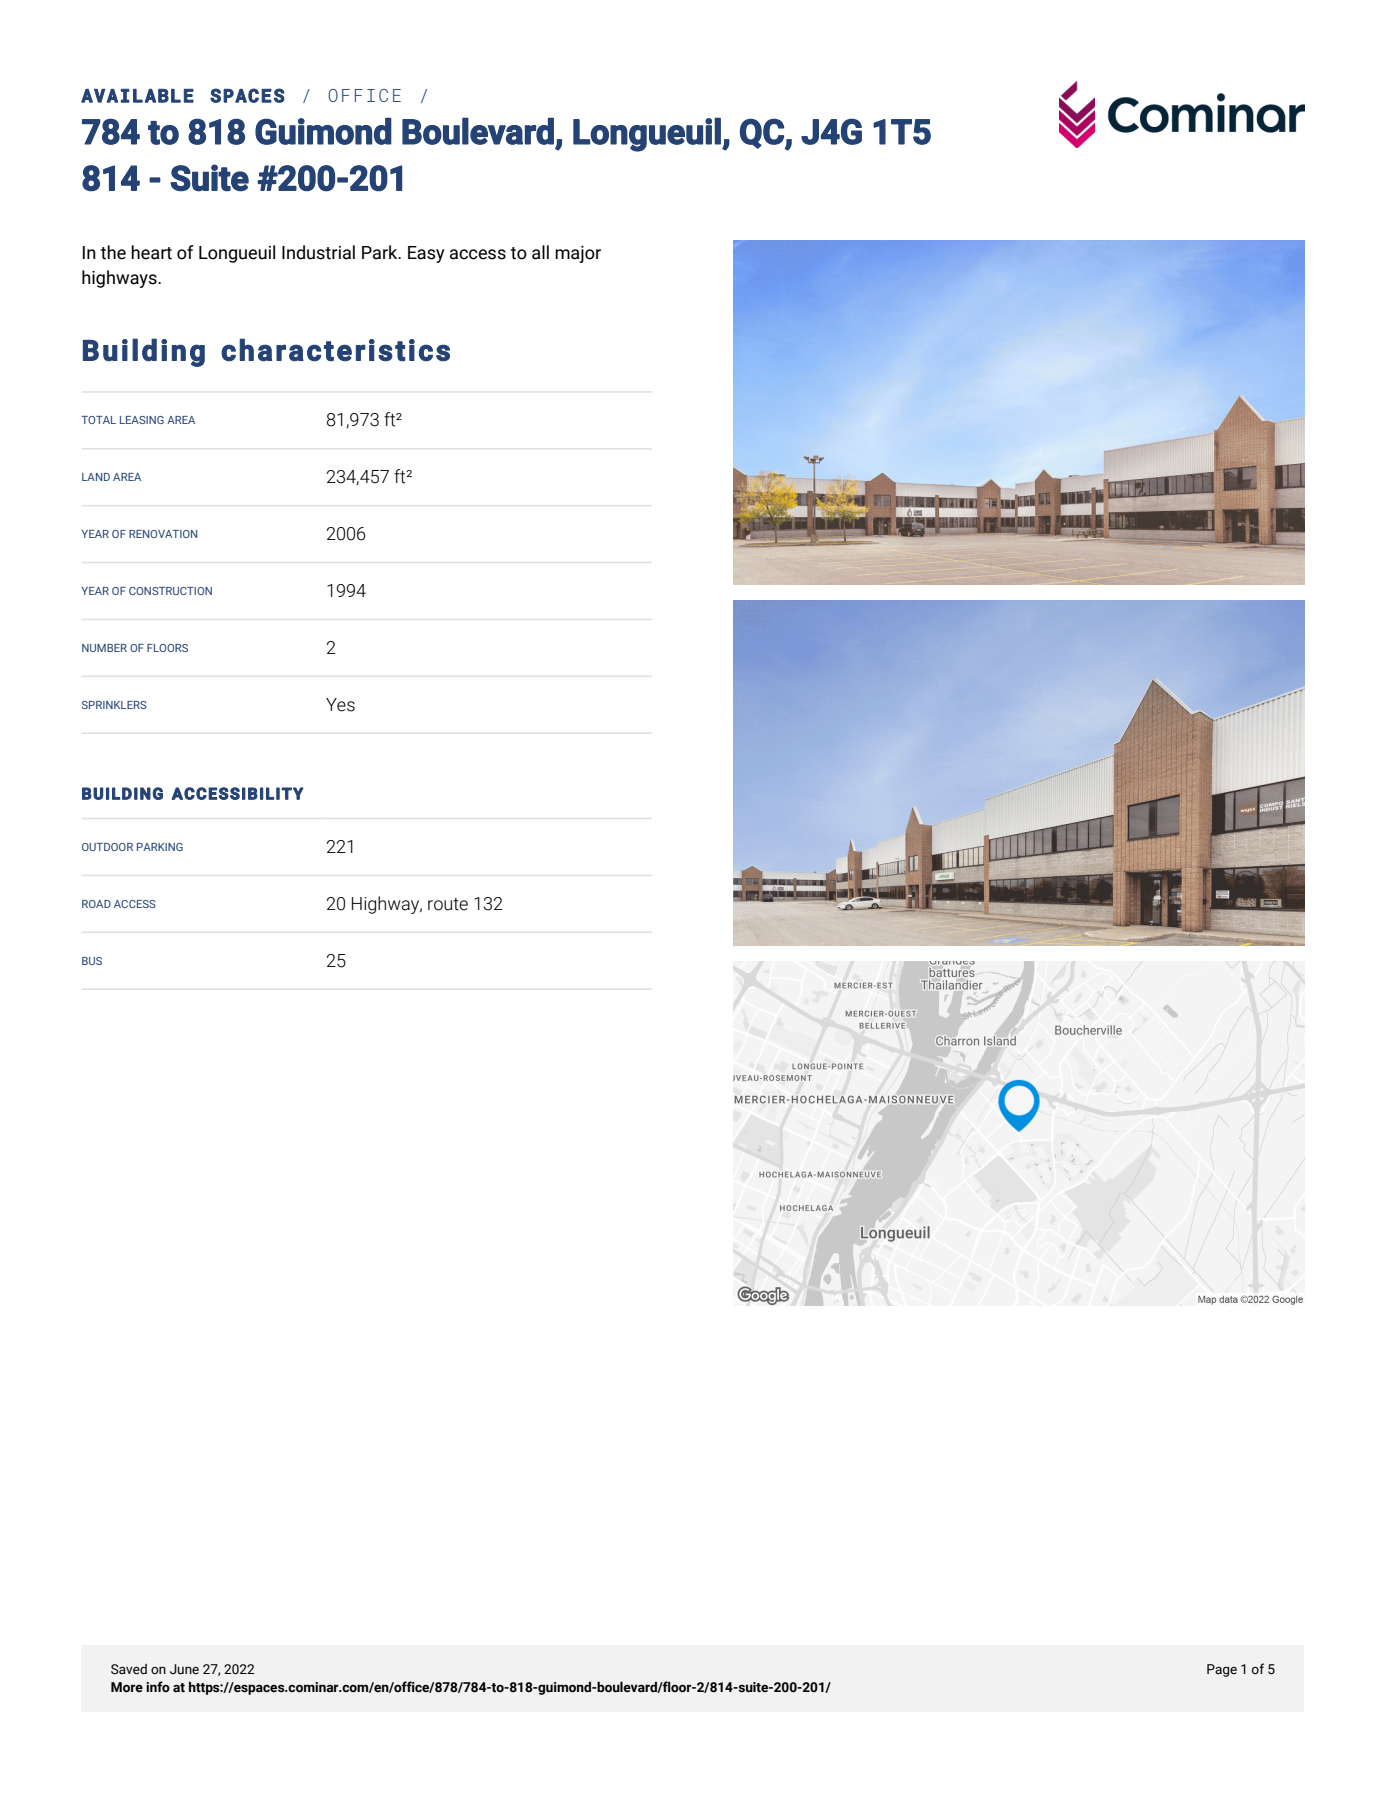  What do you see at coordinates (96, 904) in the screenshot?
I see `ROAD` at bounding box center [96, 904].
